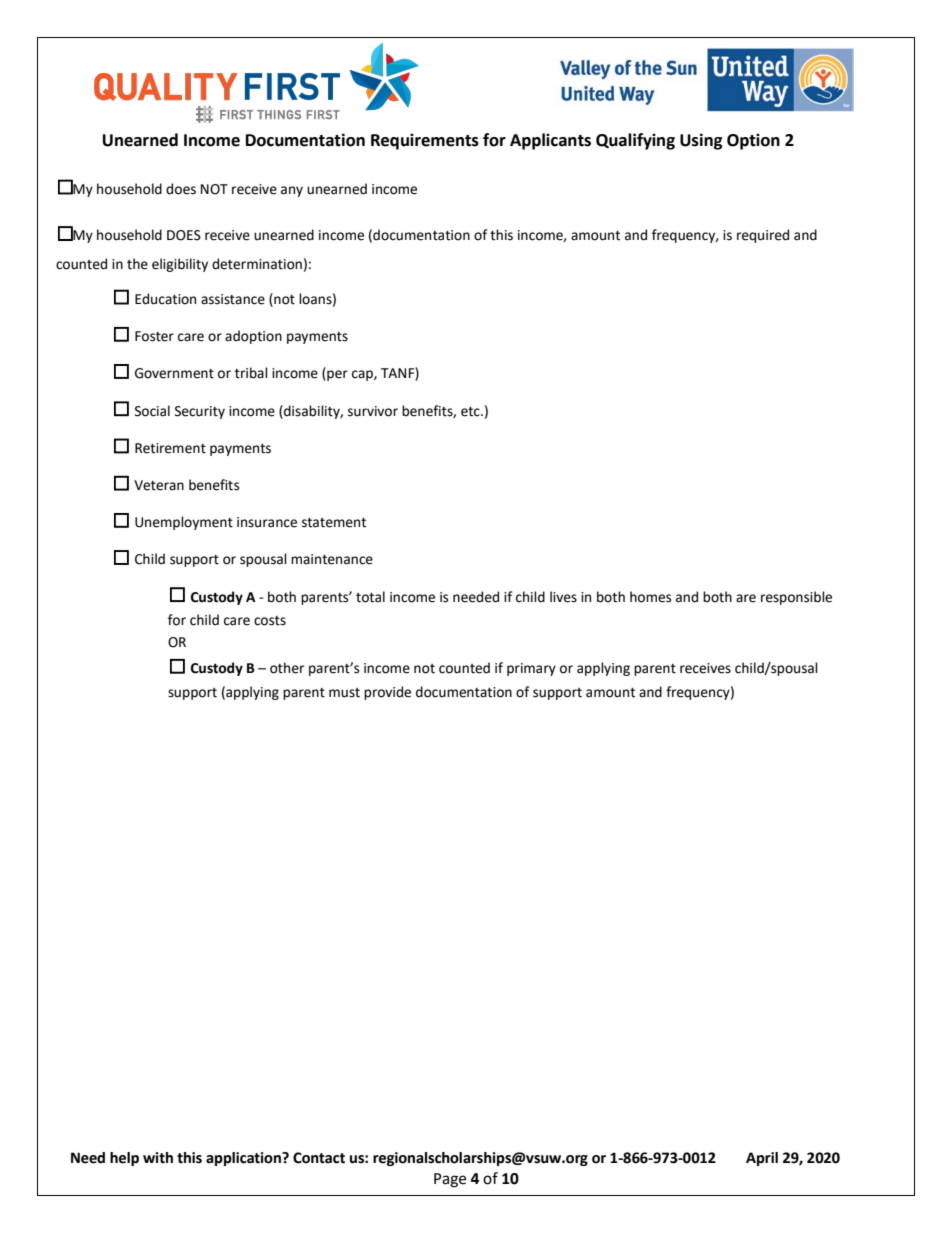  What do you see at coordinates (450, 1180) in the screenshot?
I see `Page` at bounding box center [450, 1180].
